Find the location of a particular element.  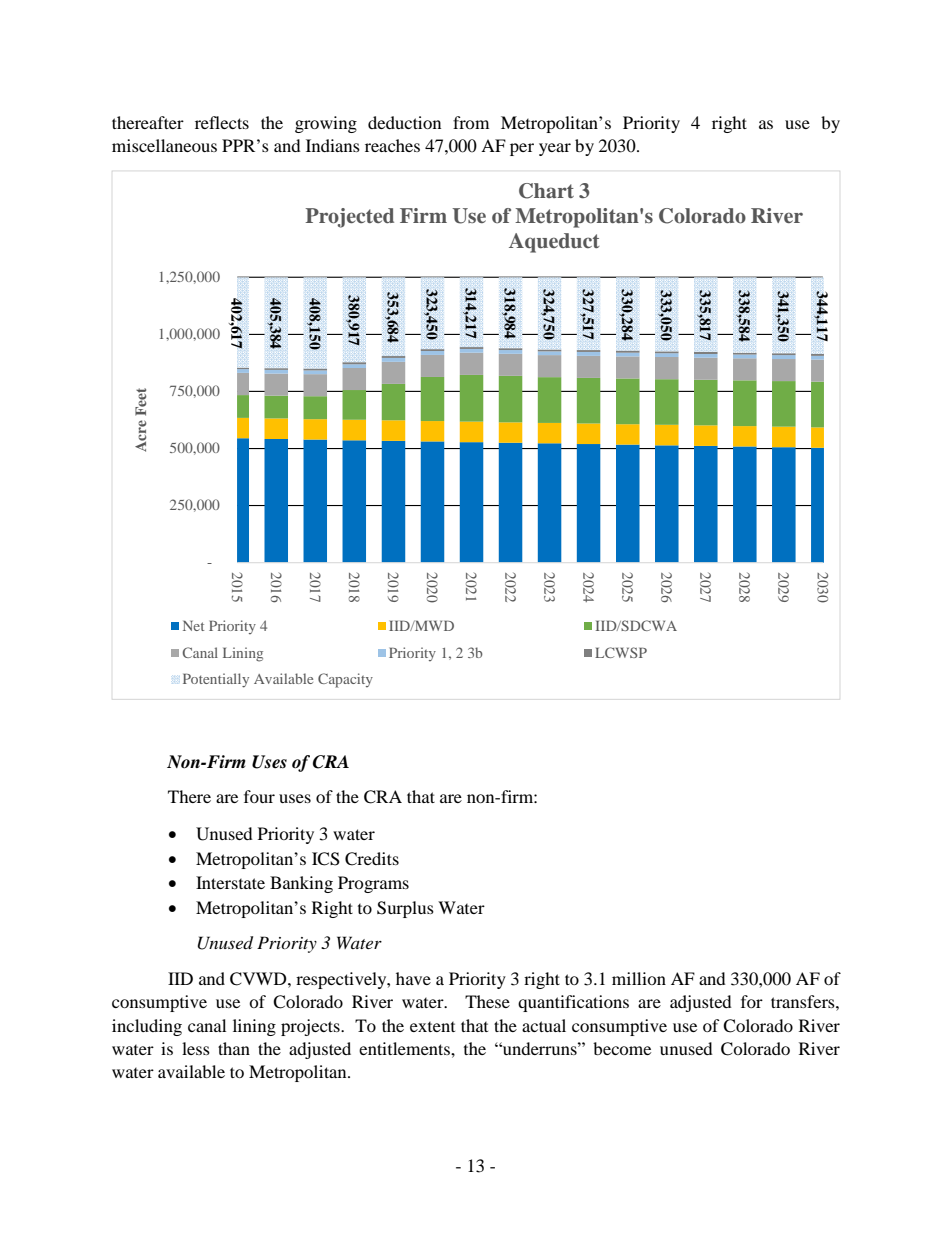

than is located at coordinates (234, 1048).
